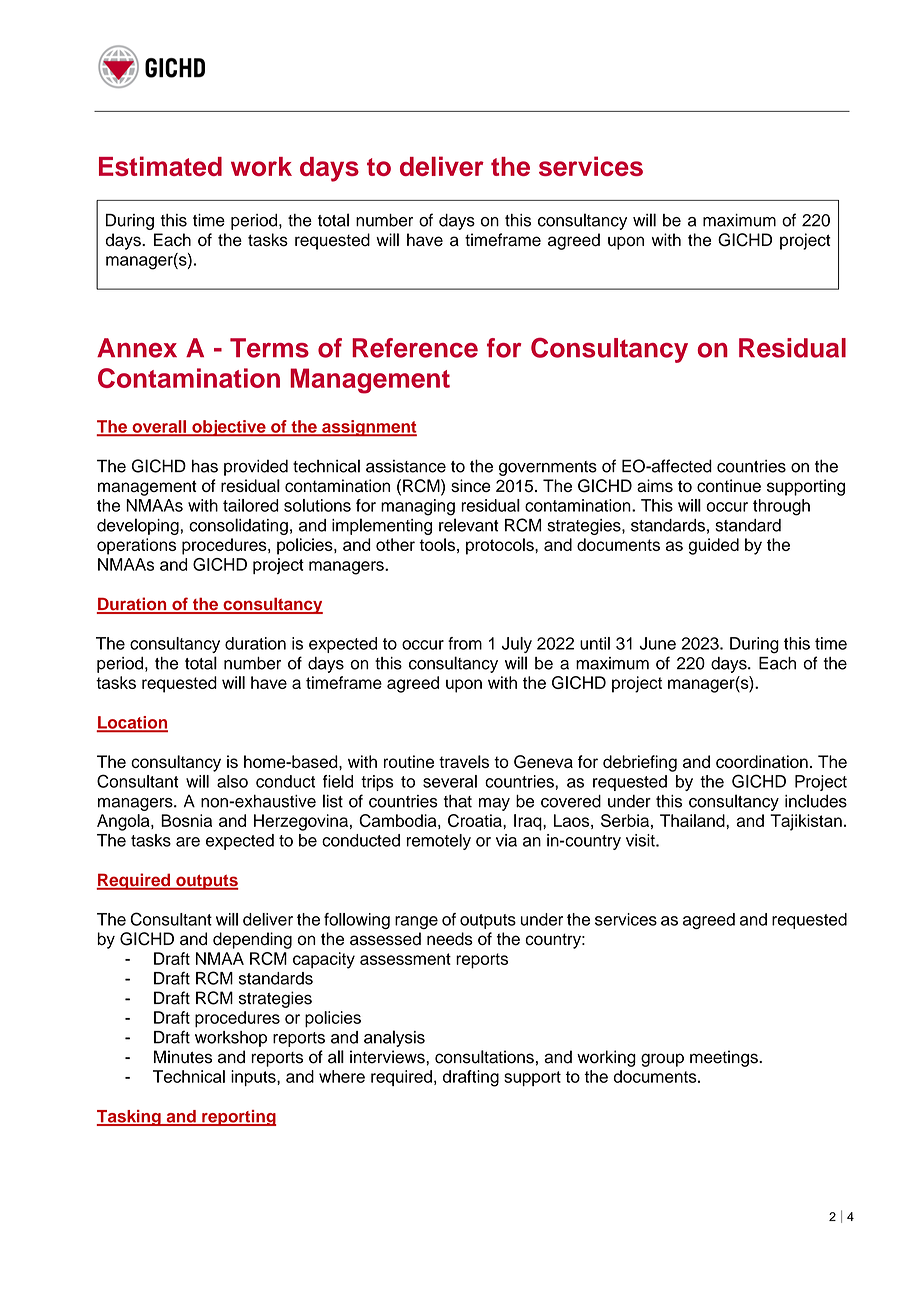 This screenshot has height=1308, width=924. Describe the element at coordinates (658, 643) in the screenshot. I see `June` at that location.
